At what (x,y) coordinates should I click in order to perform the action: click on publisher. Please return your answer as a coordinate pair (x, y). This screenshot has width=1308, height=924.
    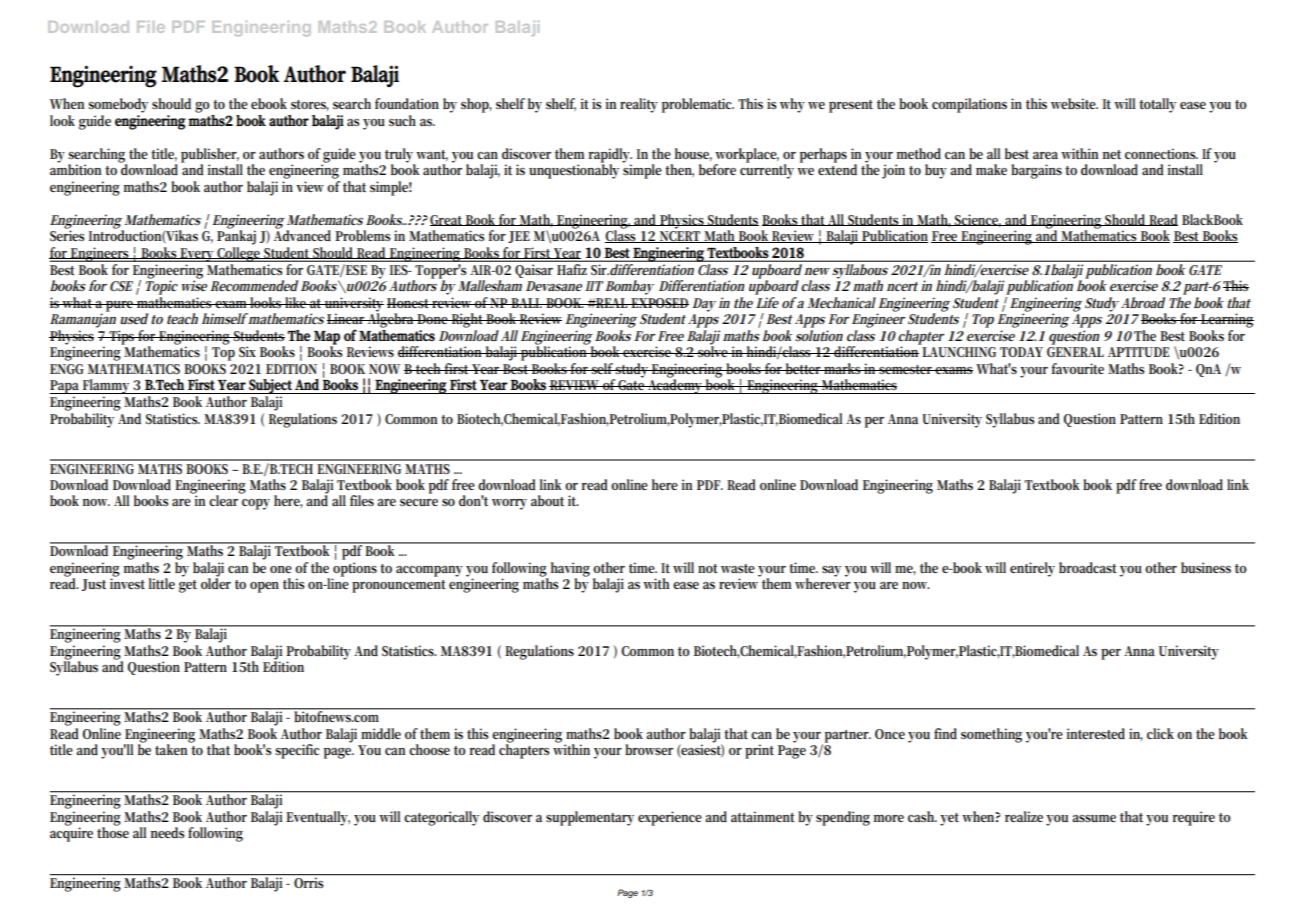
    Looking at the image, I should click on (210, 156).
